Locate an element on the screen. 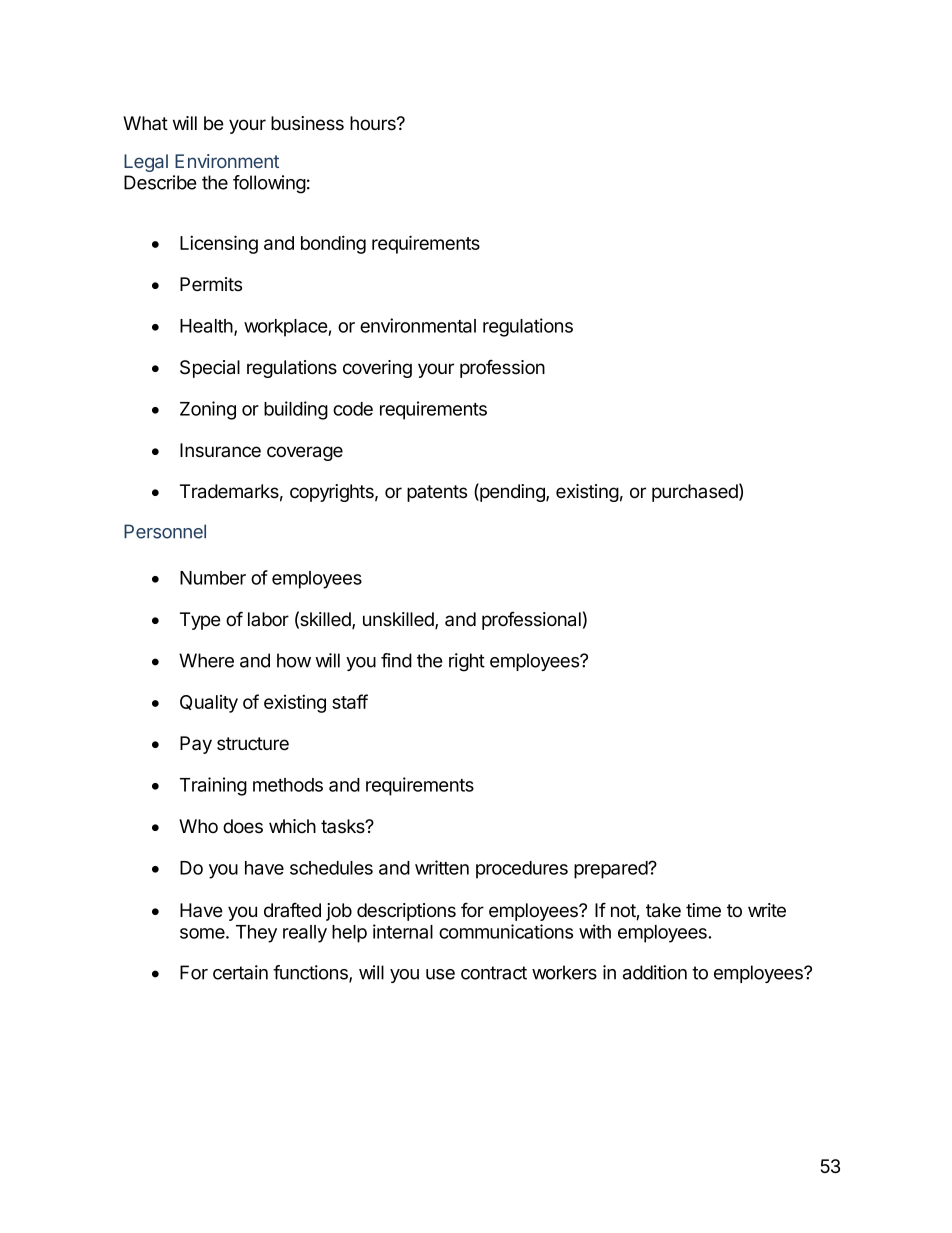  business is located at coordinates (307, 123).
